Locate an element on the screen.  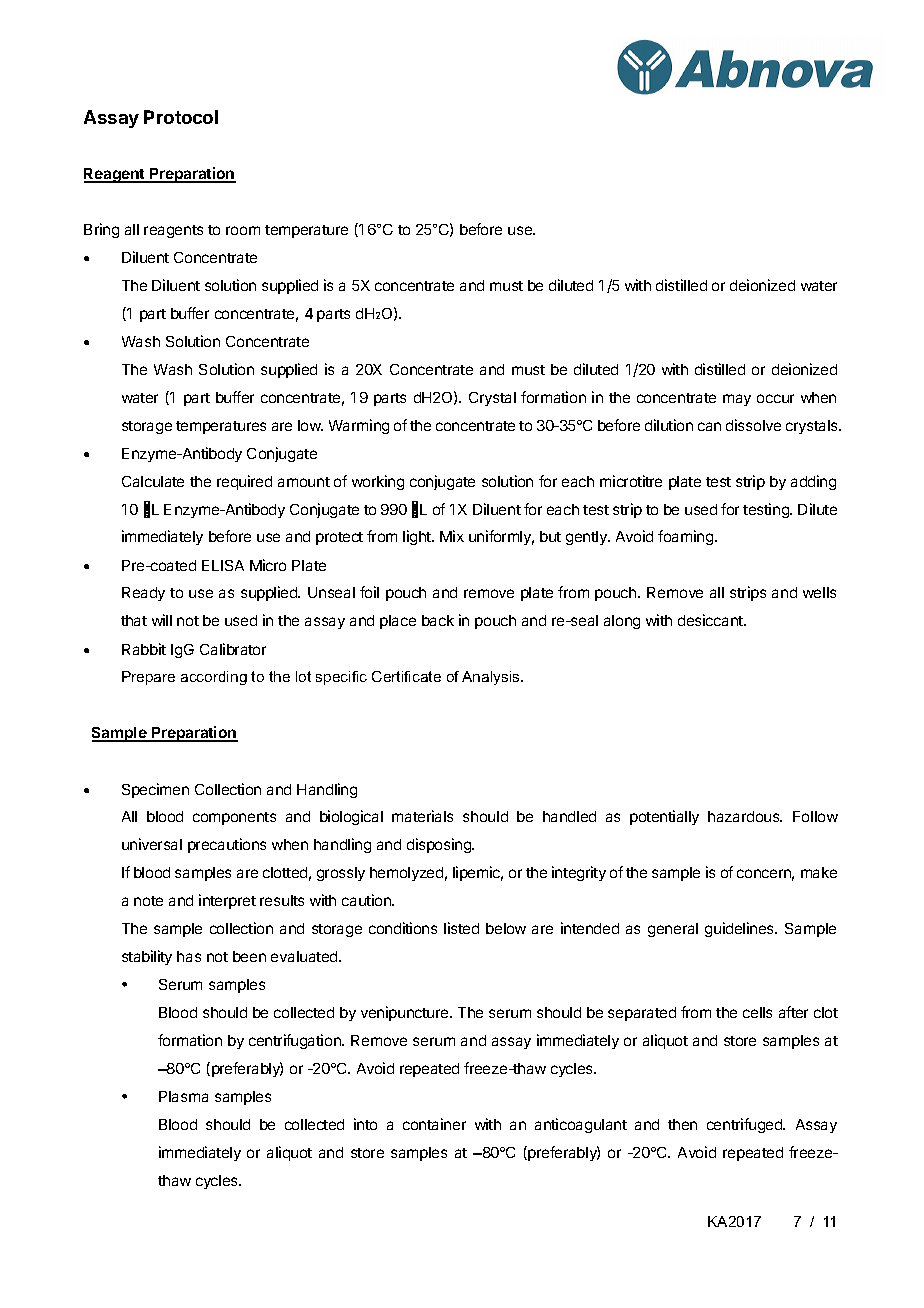
may is located at coordinates (737, 400).
